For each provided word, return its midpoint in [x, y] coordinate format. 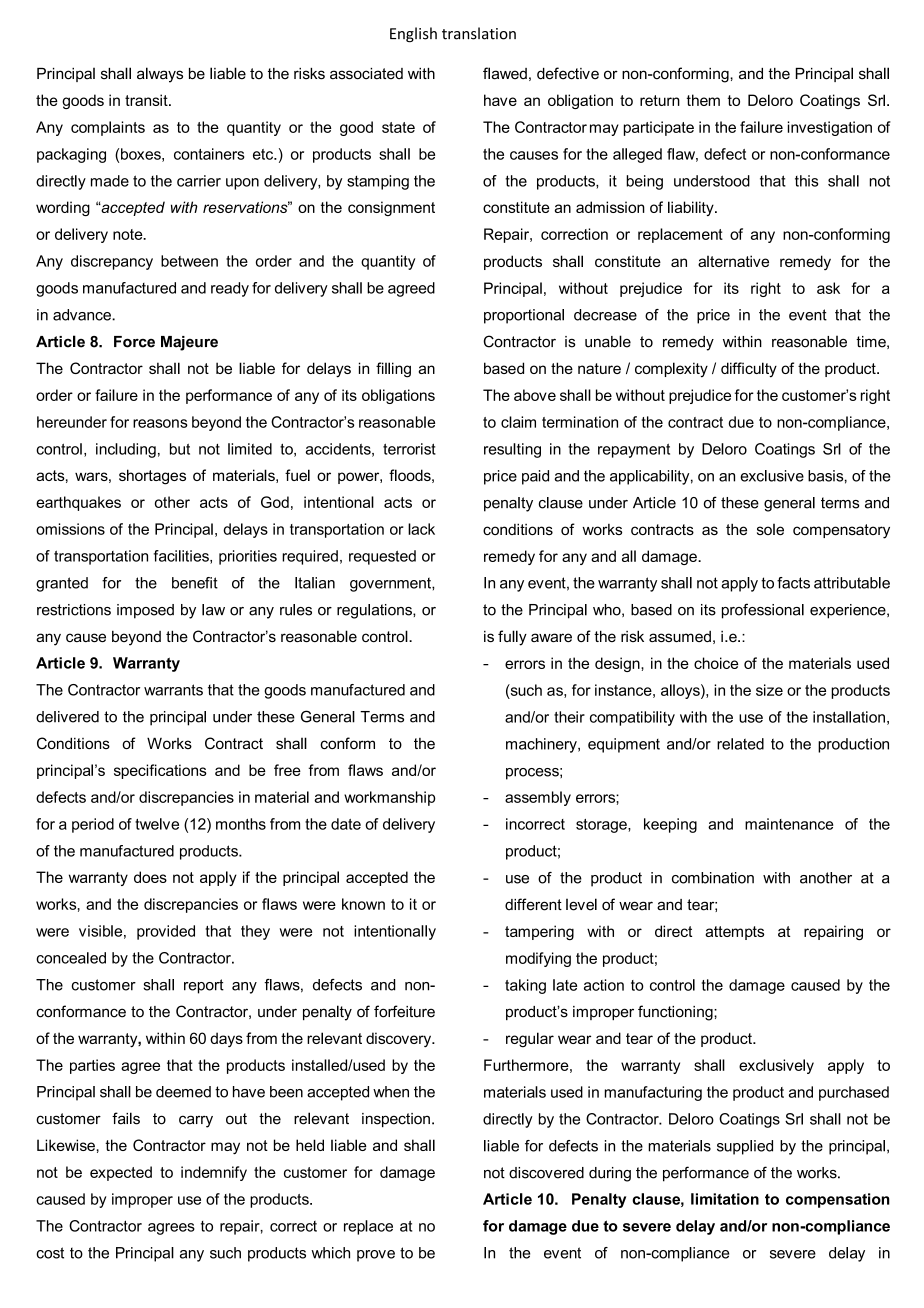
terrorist [409, 449]
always [160, 75]
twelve [157, 824]
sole [770, 529]
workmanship [390, 798]
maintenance [789, 824]
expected [121, 1173]
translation [479, 33]
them [703, 100]
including [126, 450]
